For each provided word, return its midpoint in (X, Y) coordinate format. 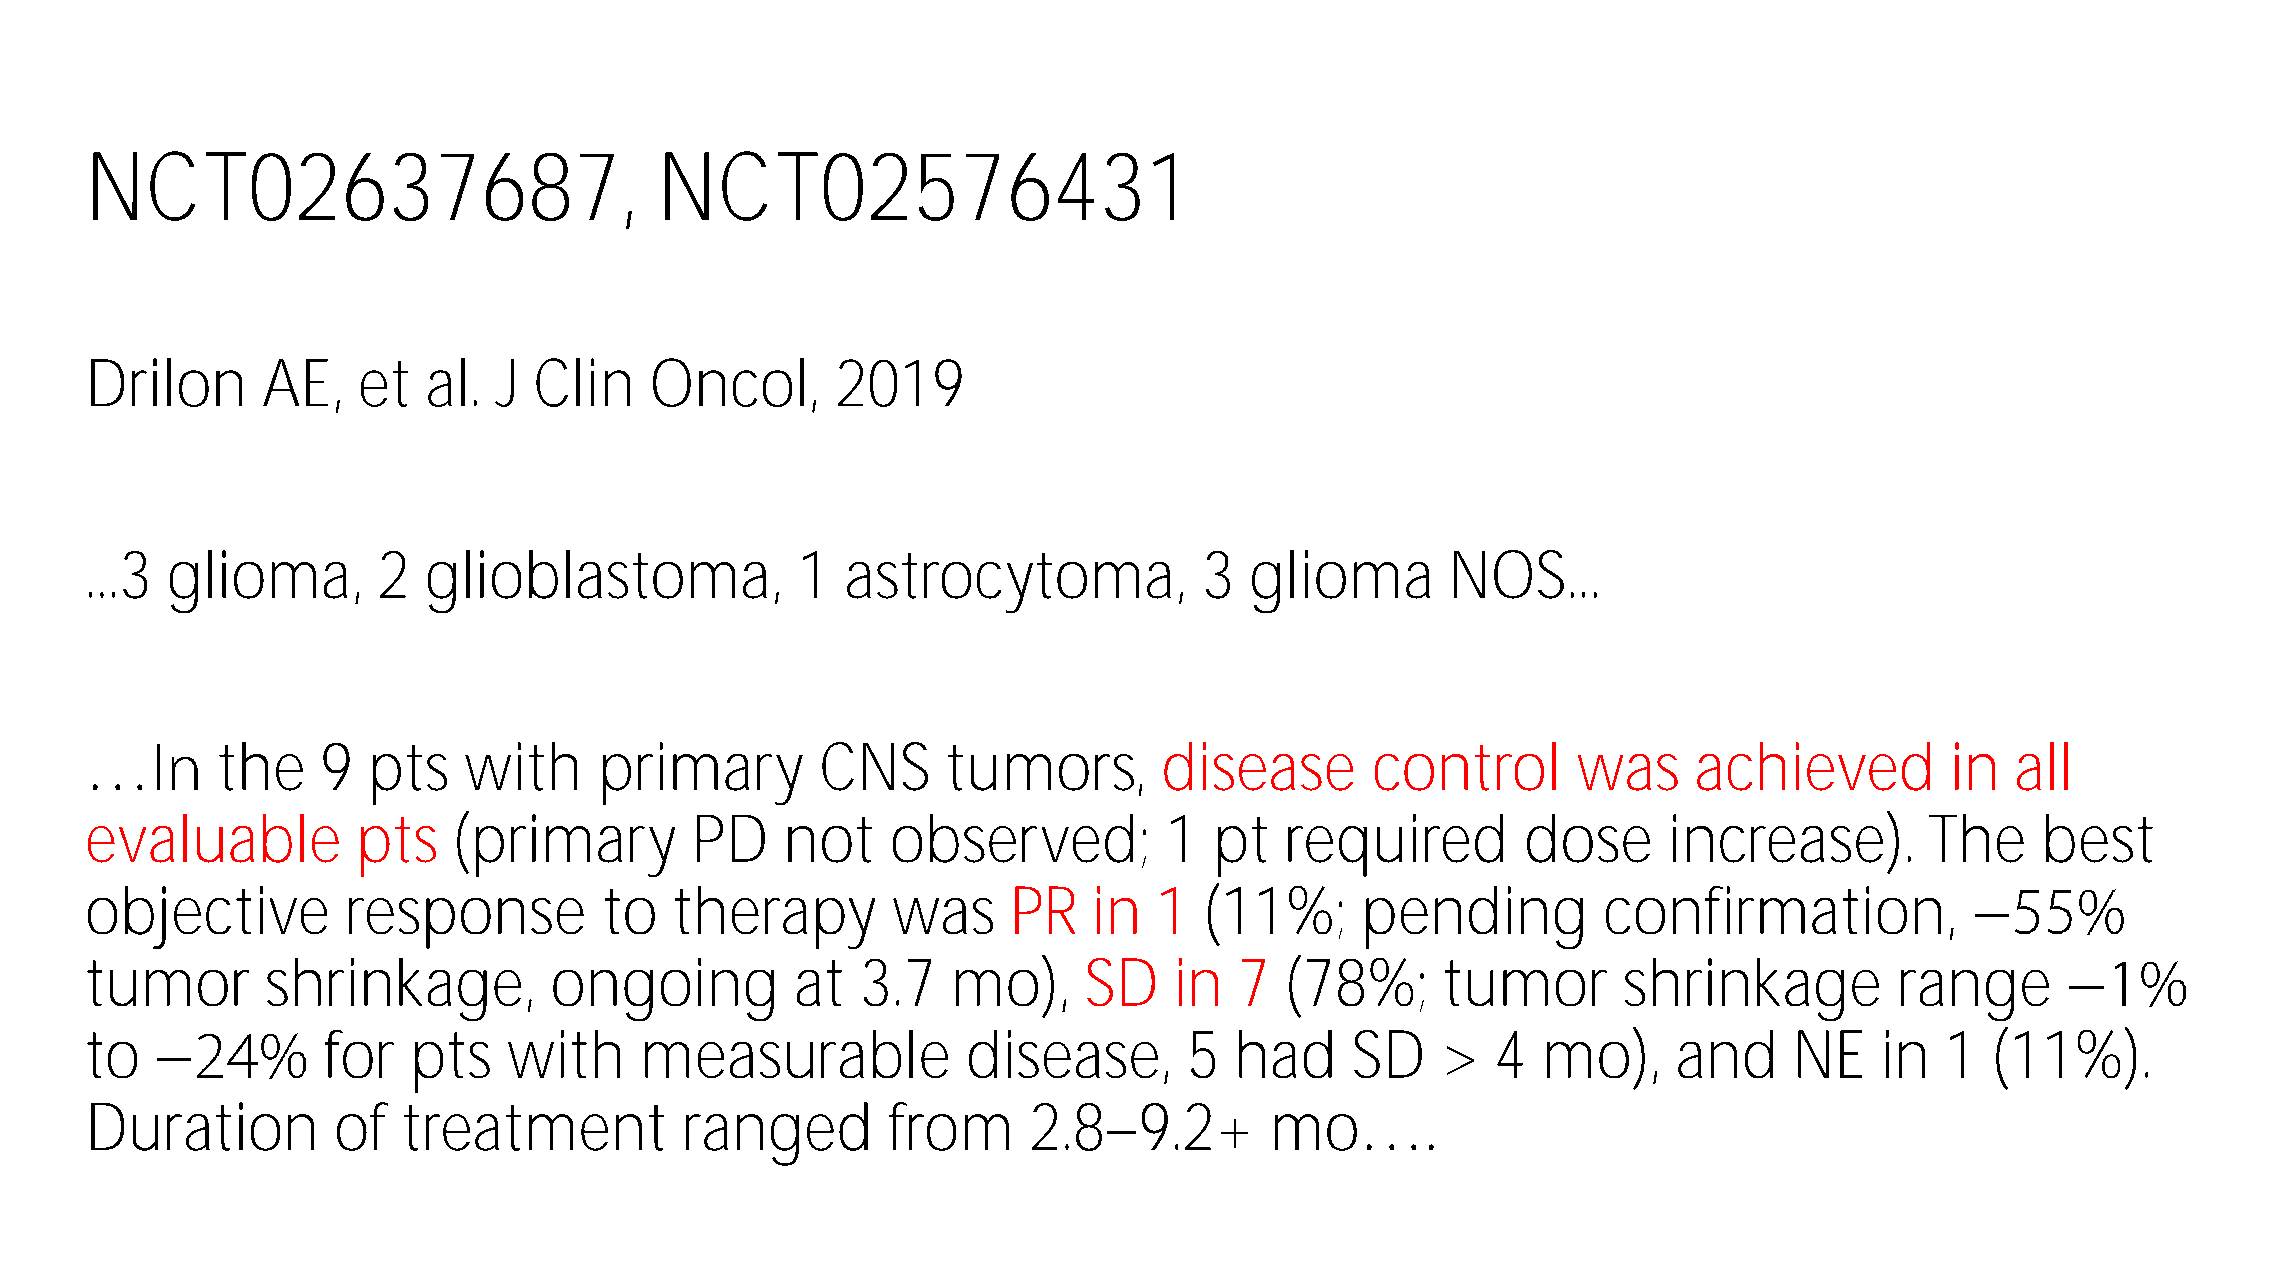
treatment (534, 1128)
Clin (581, 382)
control (1465, 766)
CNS (875, 766)
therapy (774, 917)
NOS (1509, 574)
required (1393, 845)
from (944, 1126)
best (2099, 838)
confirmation (1771, 910)
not (830, 840)
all (2042, 766)
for (359, 1054)
